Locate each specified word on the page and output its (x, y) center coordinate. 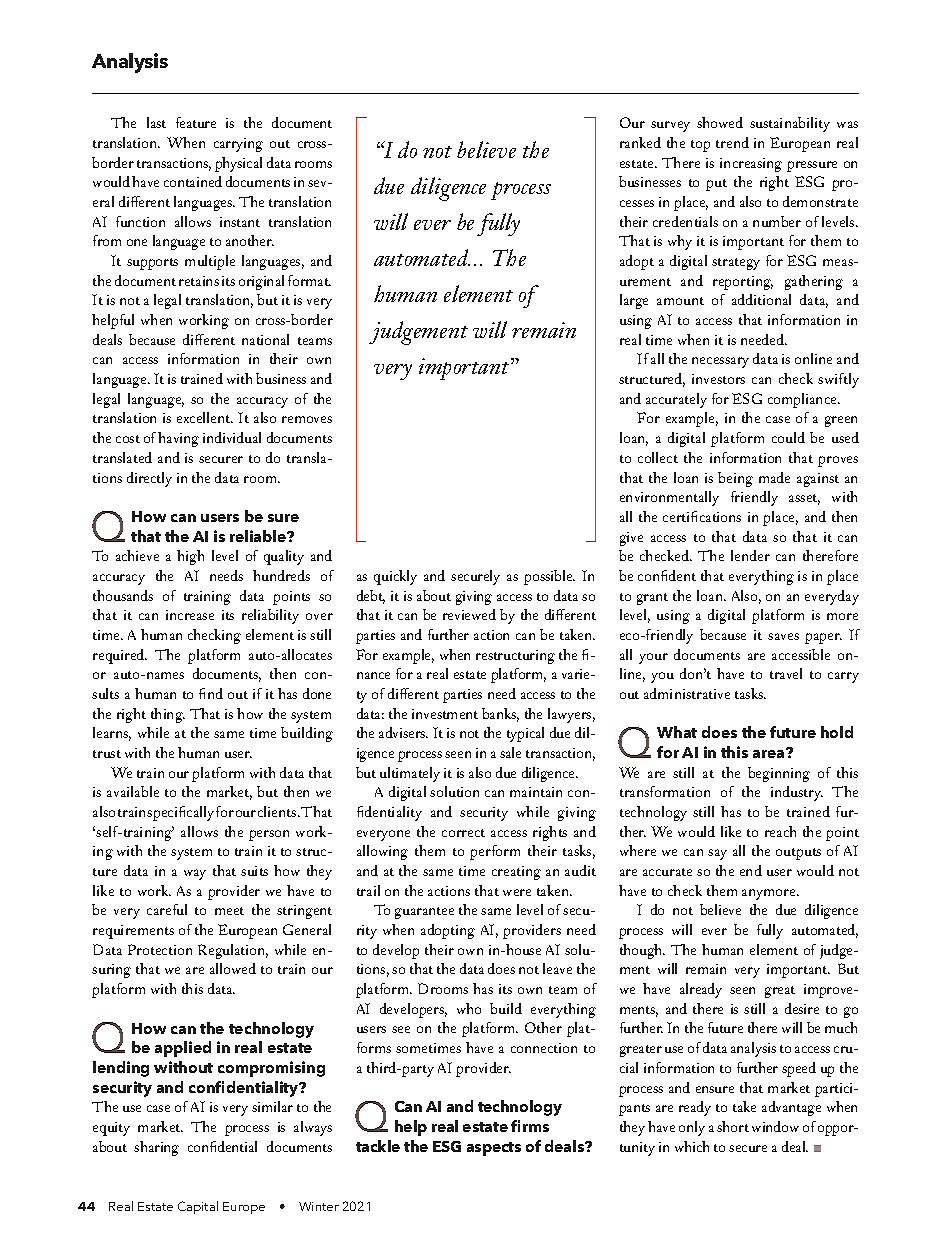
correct (463, 833)
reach (780, 831)
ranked (640, 142)
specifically (180, 813)
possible (549, 577)
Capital (198, 1207)
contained (193, 181)
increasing (751, 165)
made (774, 477)
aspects (494, 1149)
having (178, 439)
